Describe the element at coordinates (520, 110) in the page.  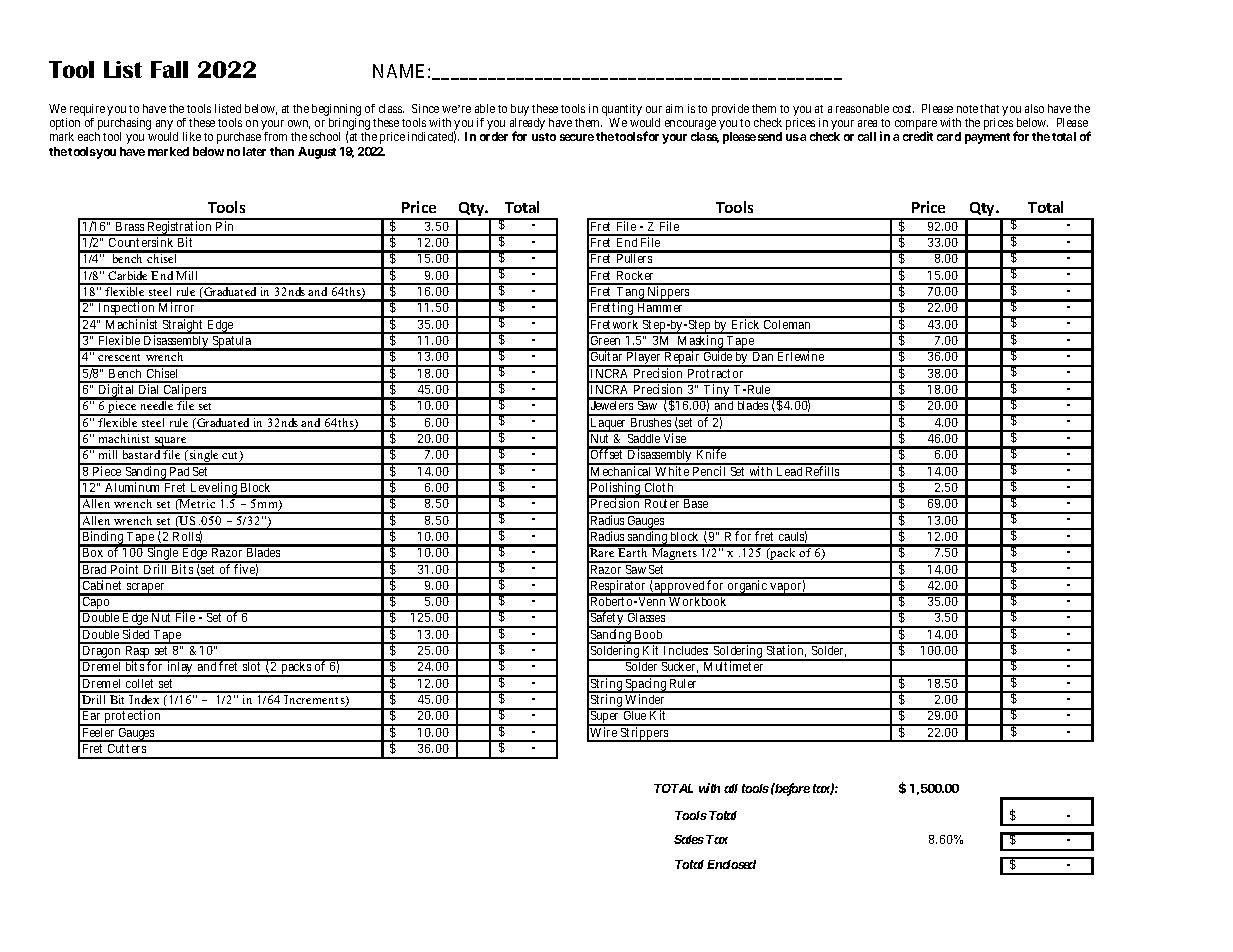
I see `buy` at that location.
